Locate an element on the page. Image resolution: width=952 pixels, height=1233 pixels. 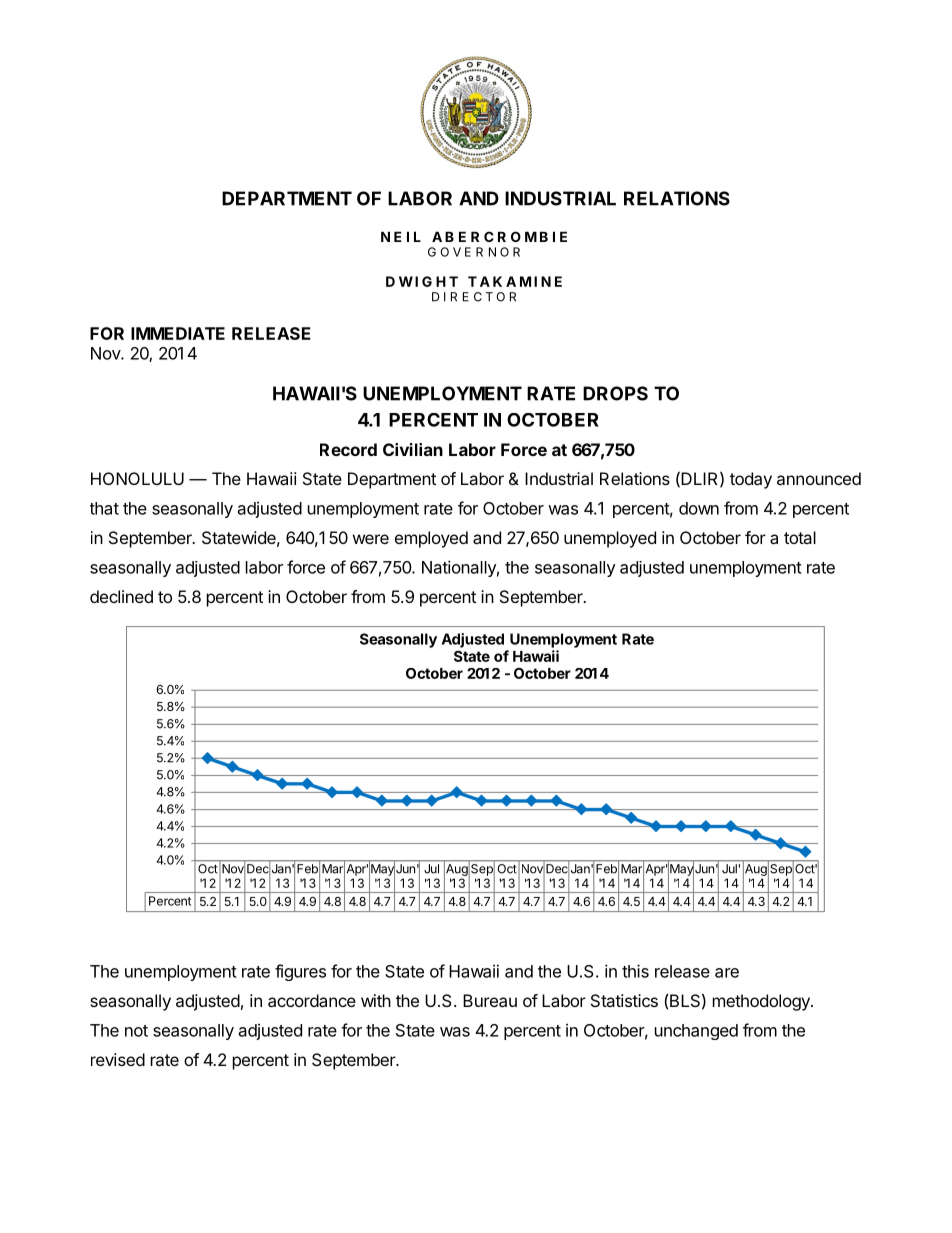
with is located at coordinates (376, 1000).
